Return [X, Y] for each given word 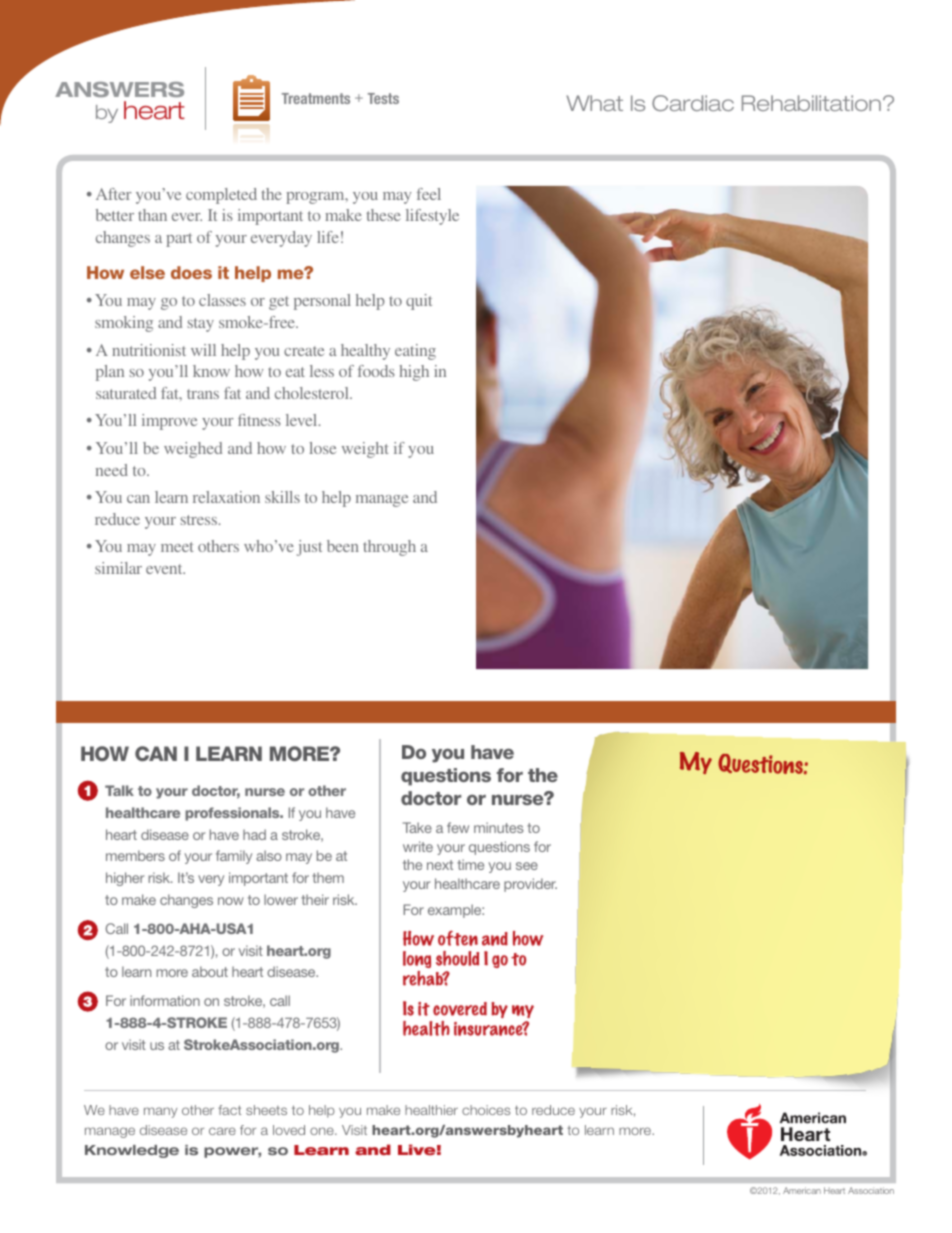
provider [530, 885]
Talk [119, 790]
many [160, 1112]
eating [415, 352]
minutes [499, 827]
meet [177, 547]
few [458, 827]
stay [201, 325]
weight [365, 450]
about [210, 971]
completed [221, 196]
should [457, 958]
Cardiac [693, 103]
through [389, 548]
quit [419, 302]
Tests [383, 98]
